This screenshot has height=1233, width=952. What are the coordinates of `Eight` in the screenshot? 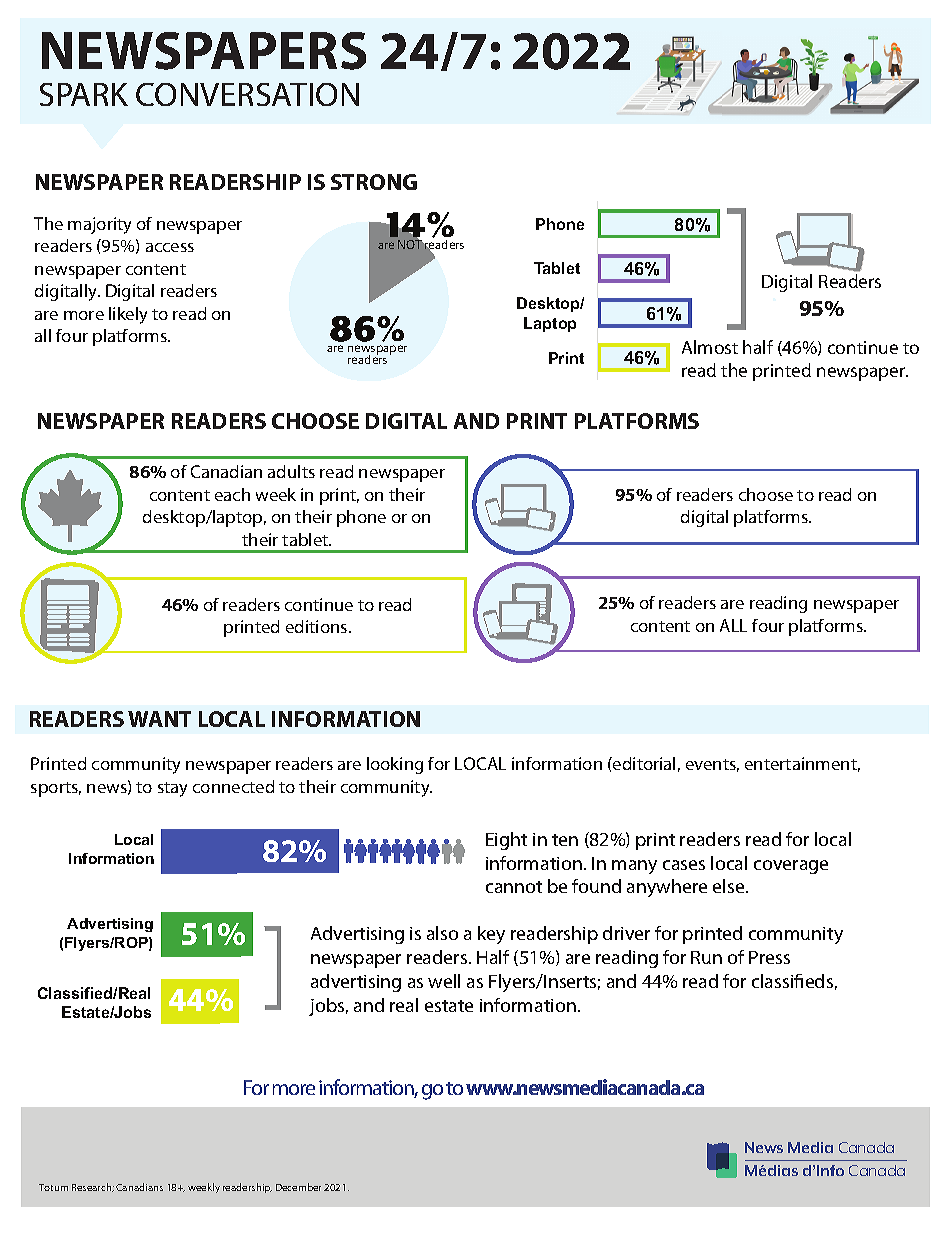 It's located at (506, 841).
